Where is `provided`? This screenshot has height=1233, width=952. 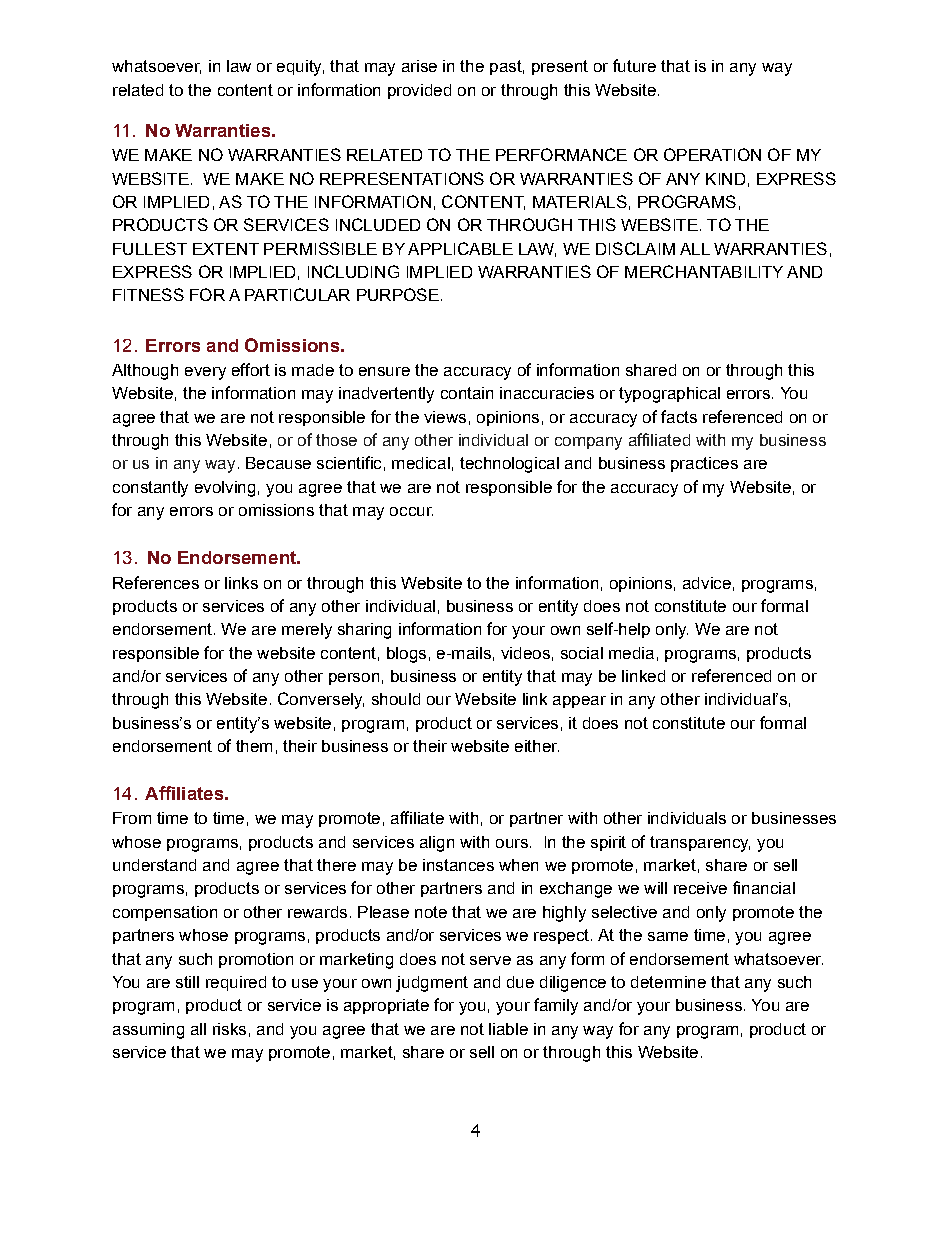
provided is located at coordinates (419, 91).
